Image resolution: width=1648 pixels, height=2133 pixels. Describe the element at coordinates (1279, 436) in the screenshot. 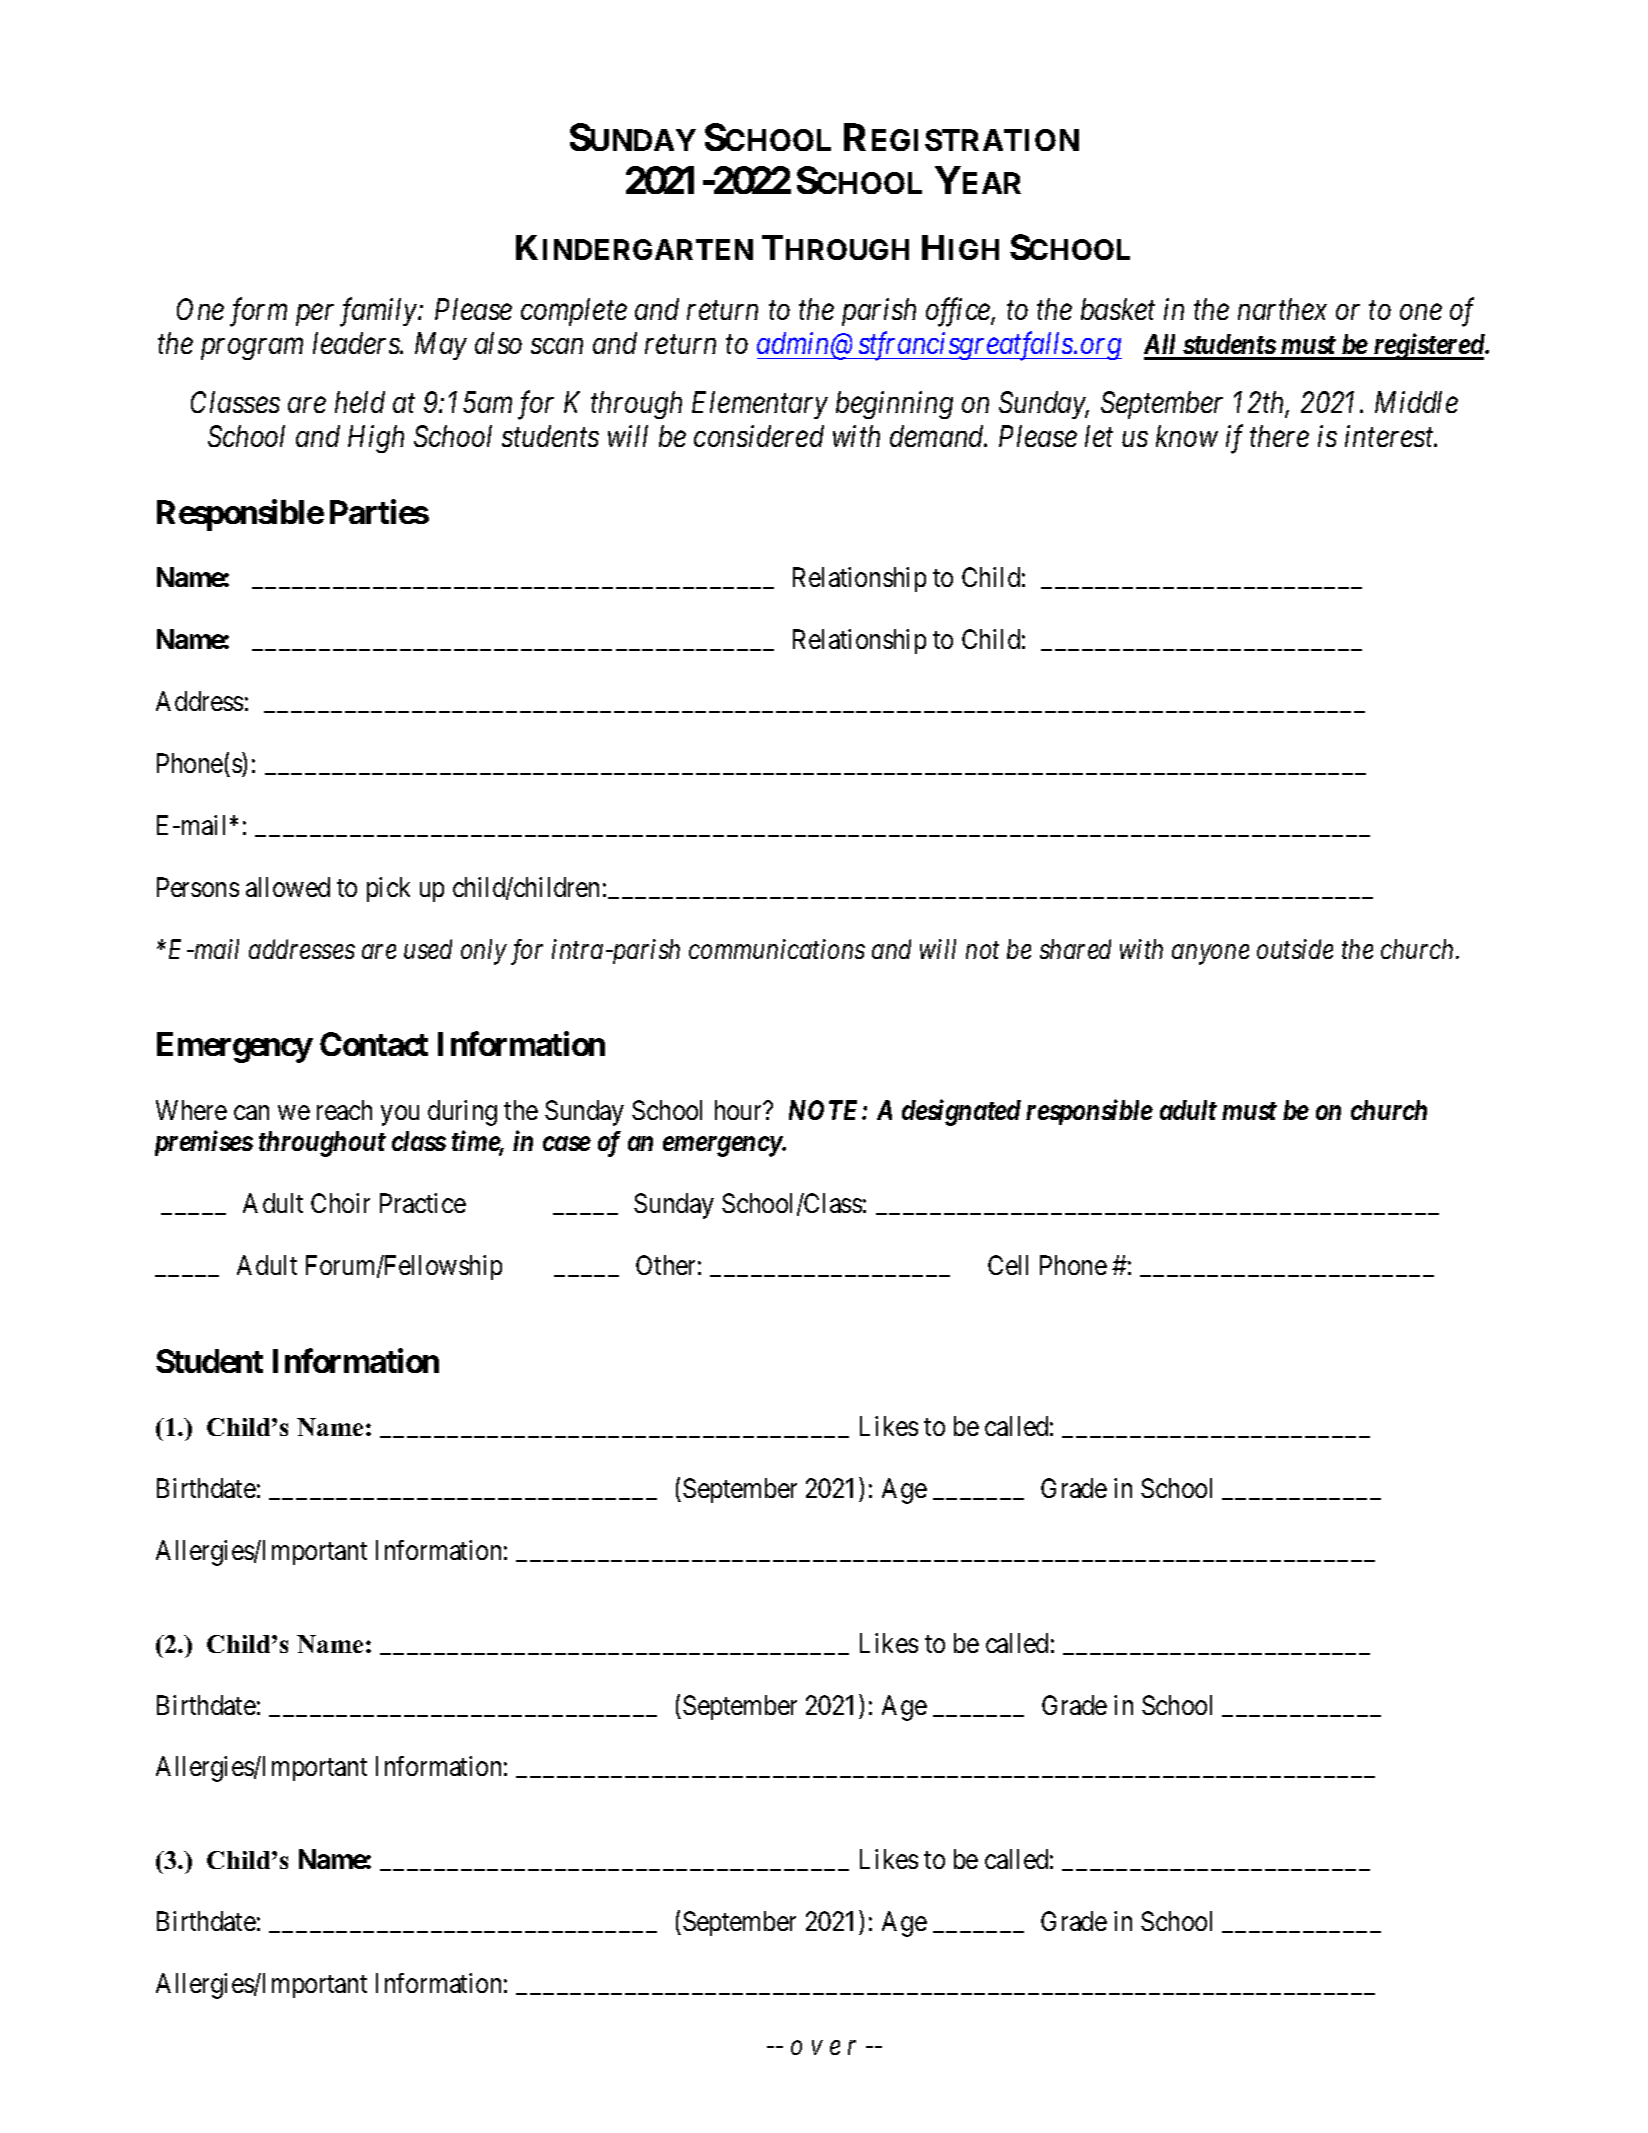

I see `there` at that location.
